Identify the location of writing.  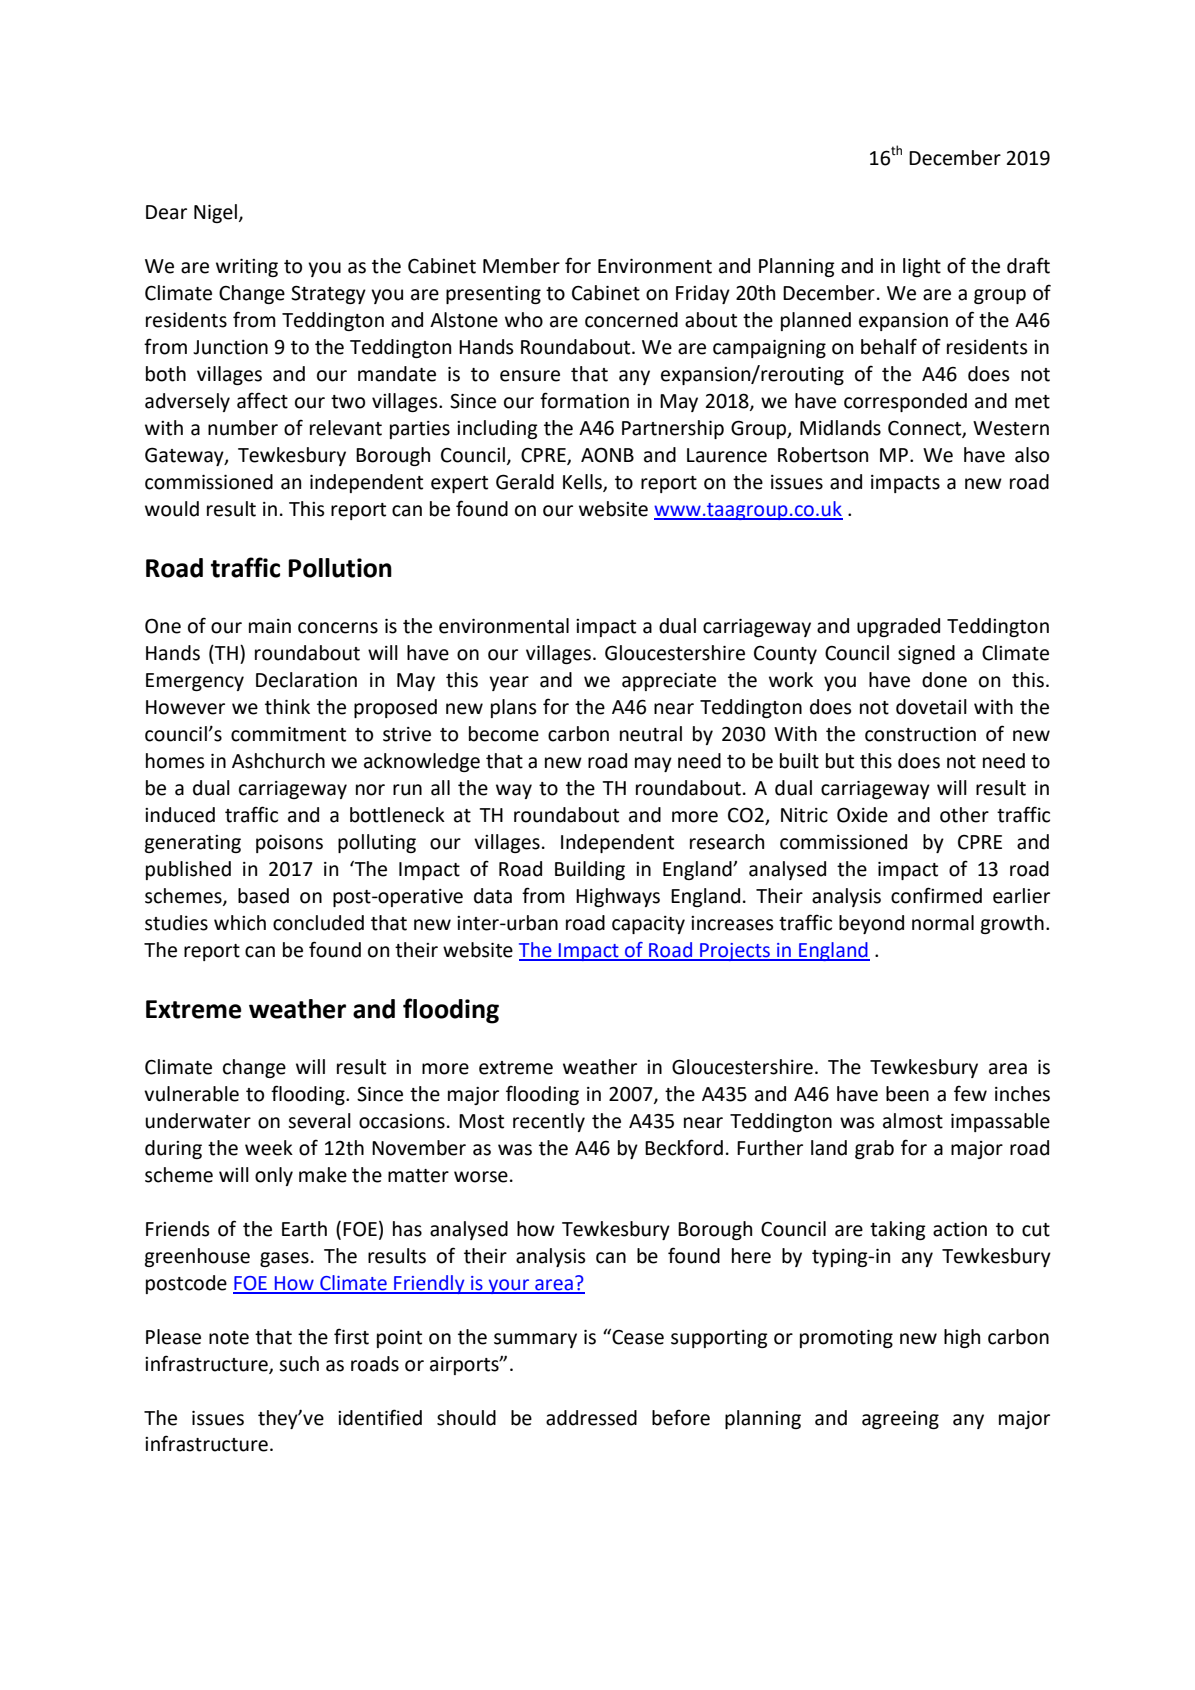
(247, 268).
